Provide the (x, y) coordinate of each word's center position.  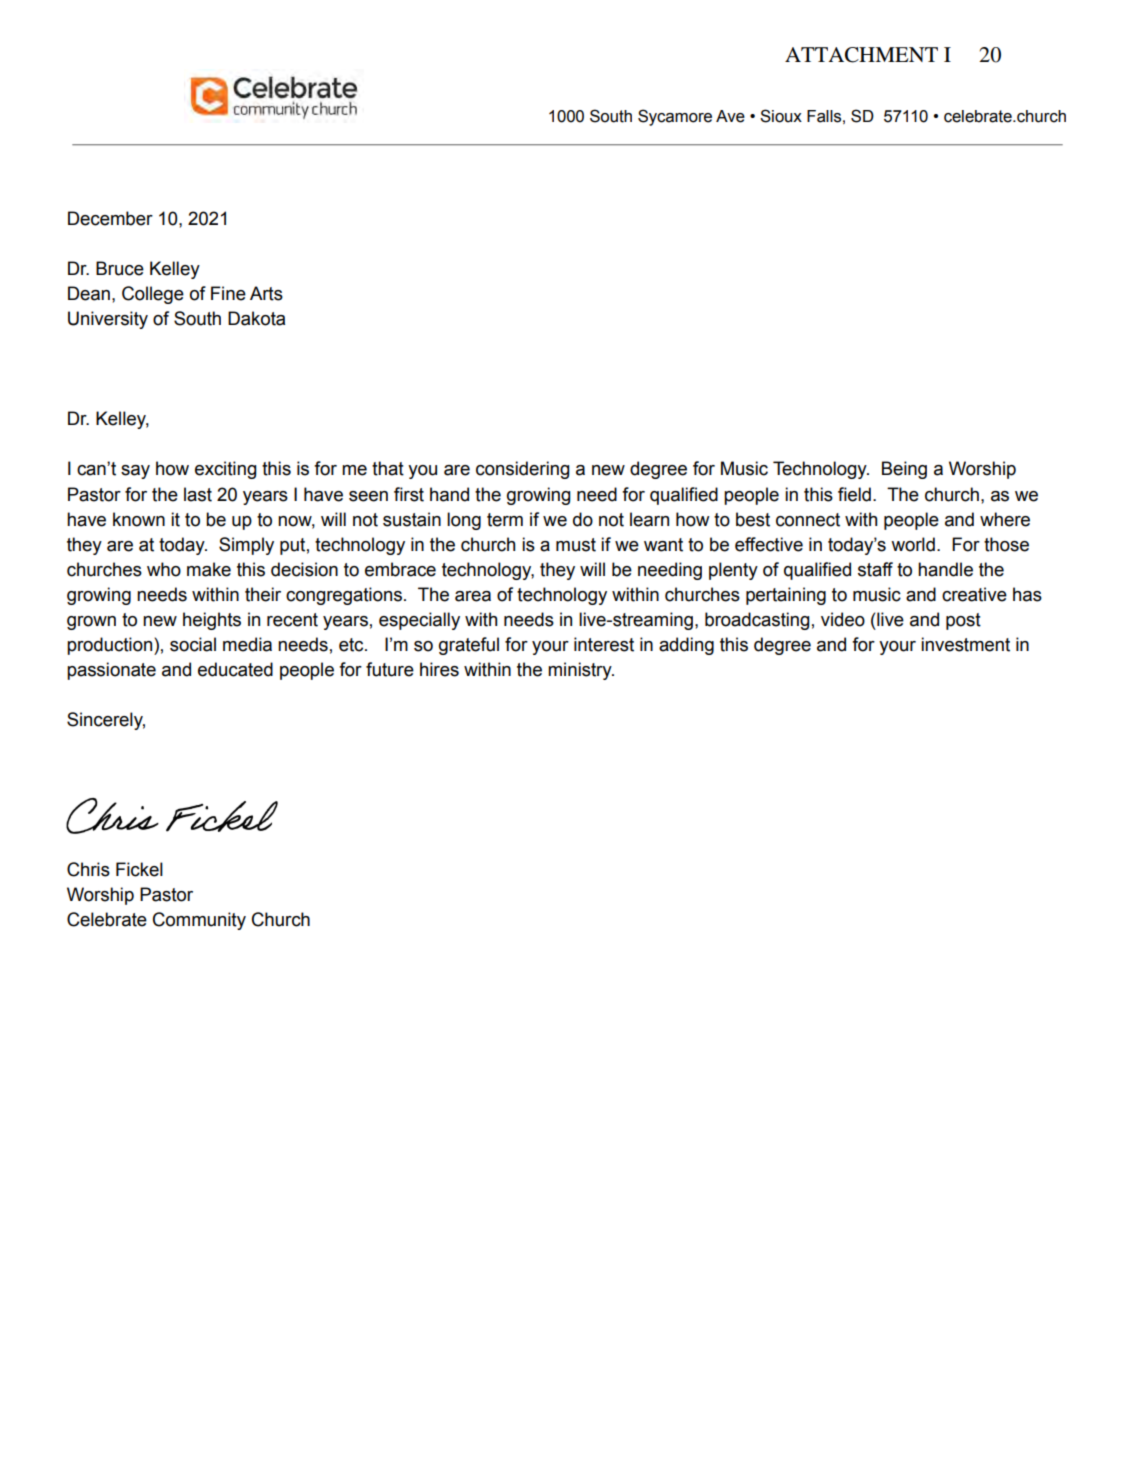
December (110, 218)
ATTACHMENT (861, 55)
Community (199, 921)
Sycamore (675, 117)
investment (965, 644)
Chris (88, 869)
